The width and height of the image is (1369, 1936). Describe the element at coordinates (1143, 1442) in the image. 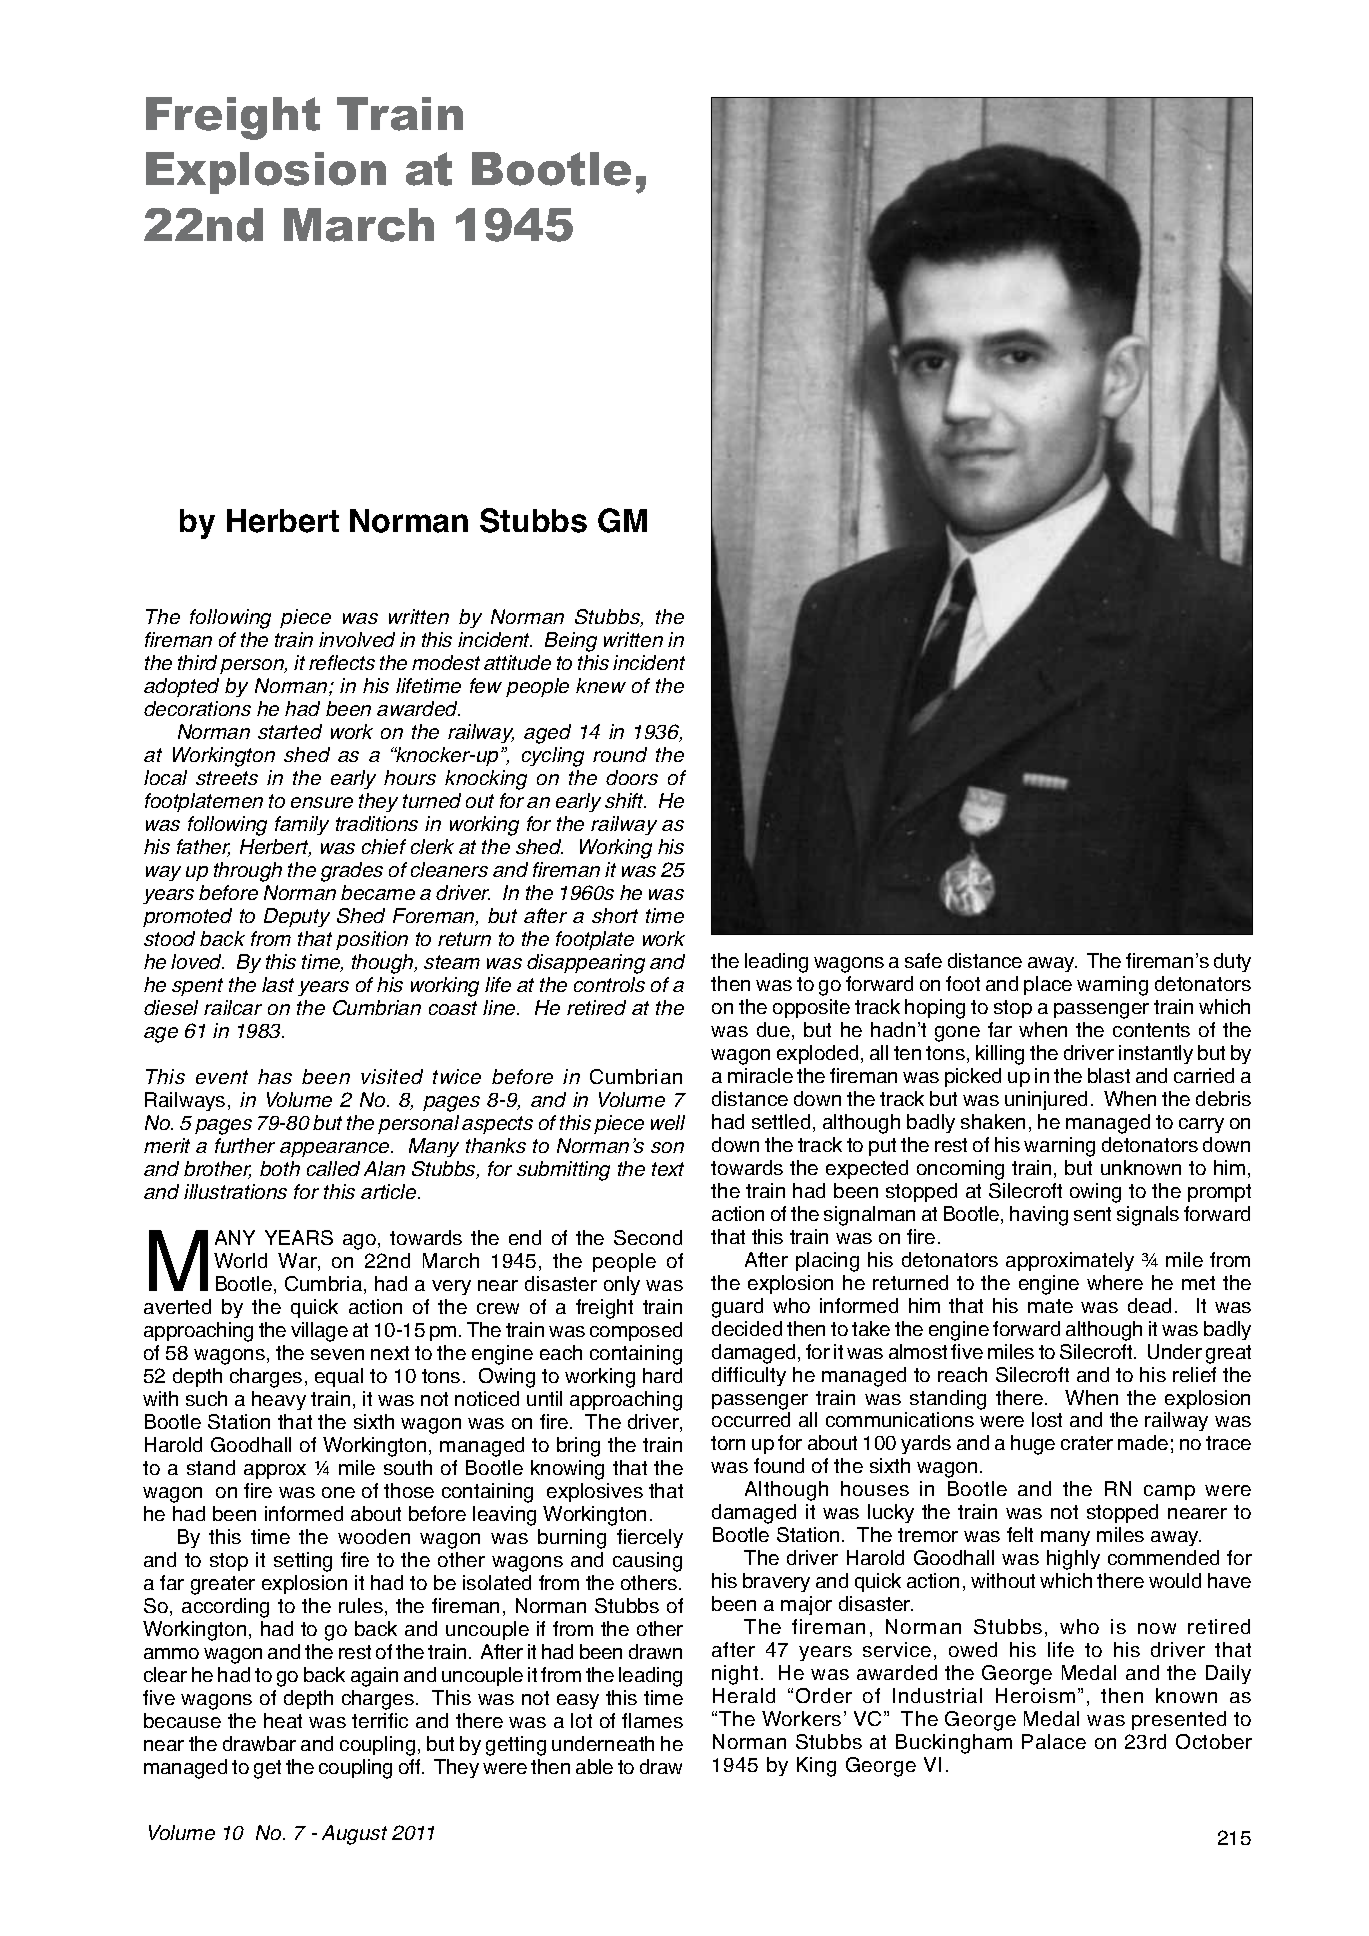

I see `made` at that location.
